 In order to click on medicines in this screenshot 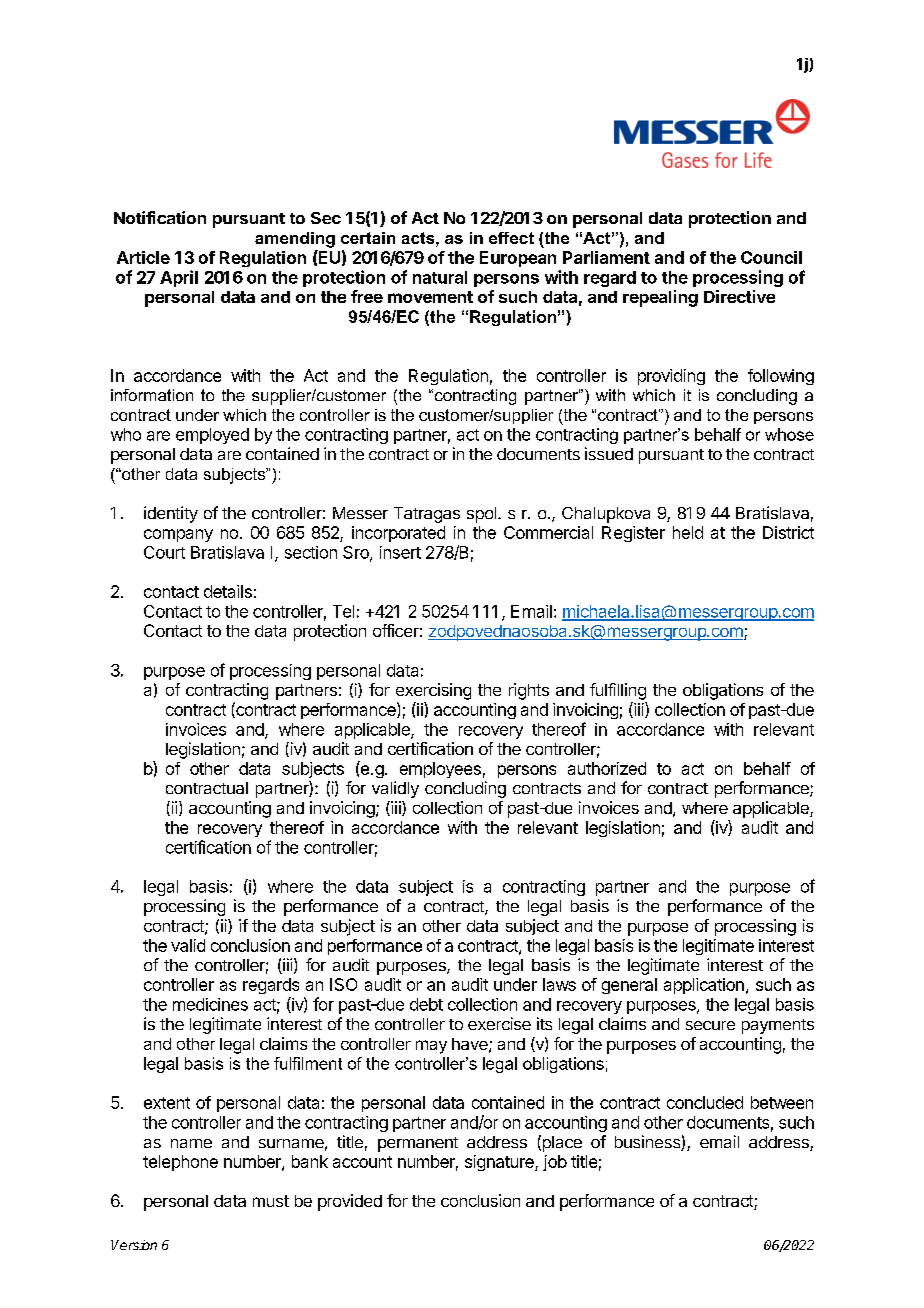, I will do `click(210, 1004)`.
